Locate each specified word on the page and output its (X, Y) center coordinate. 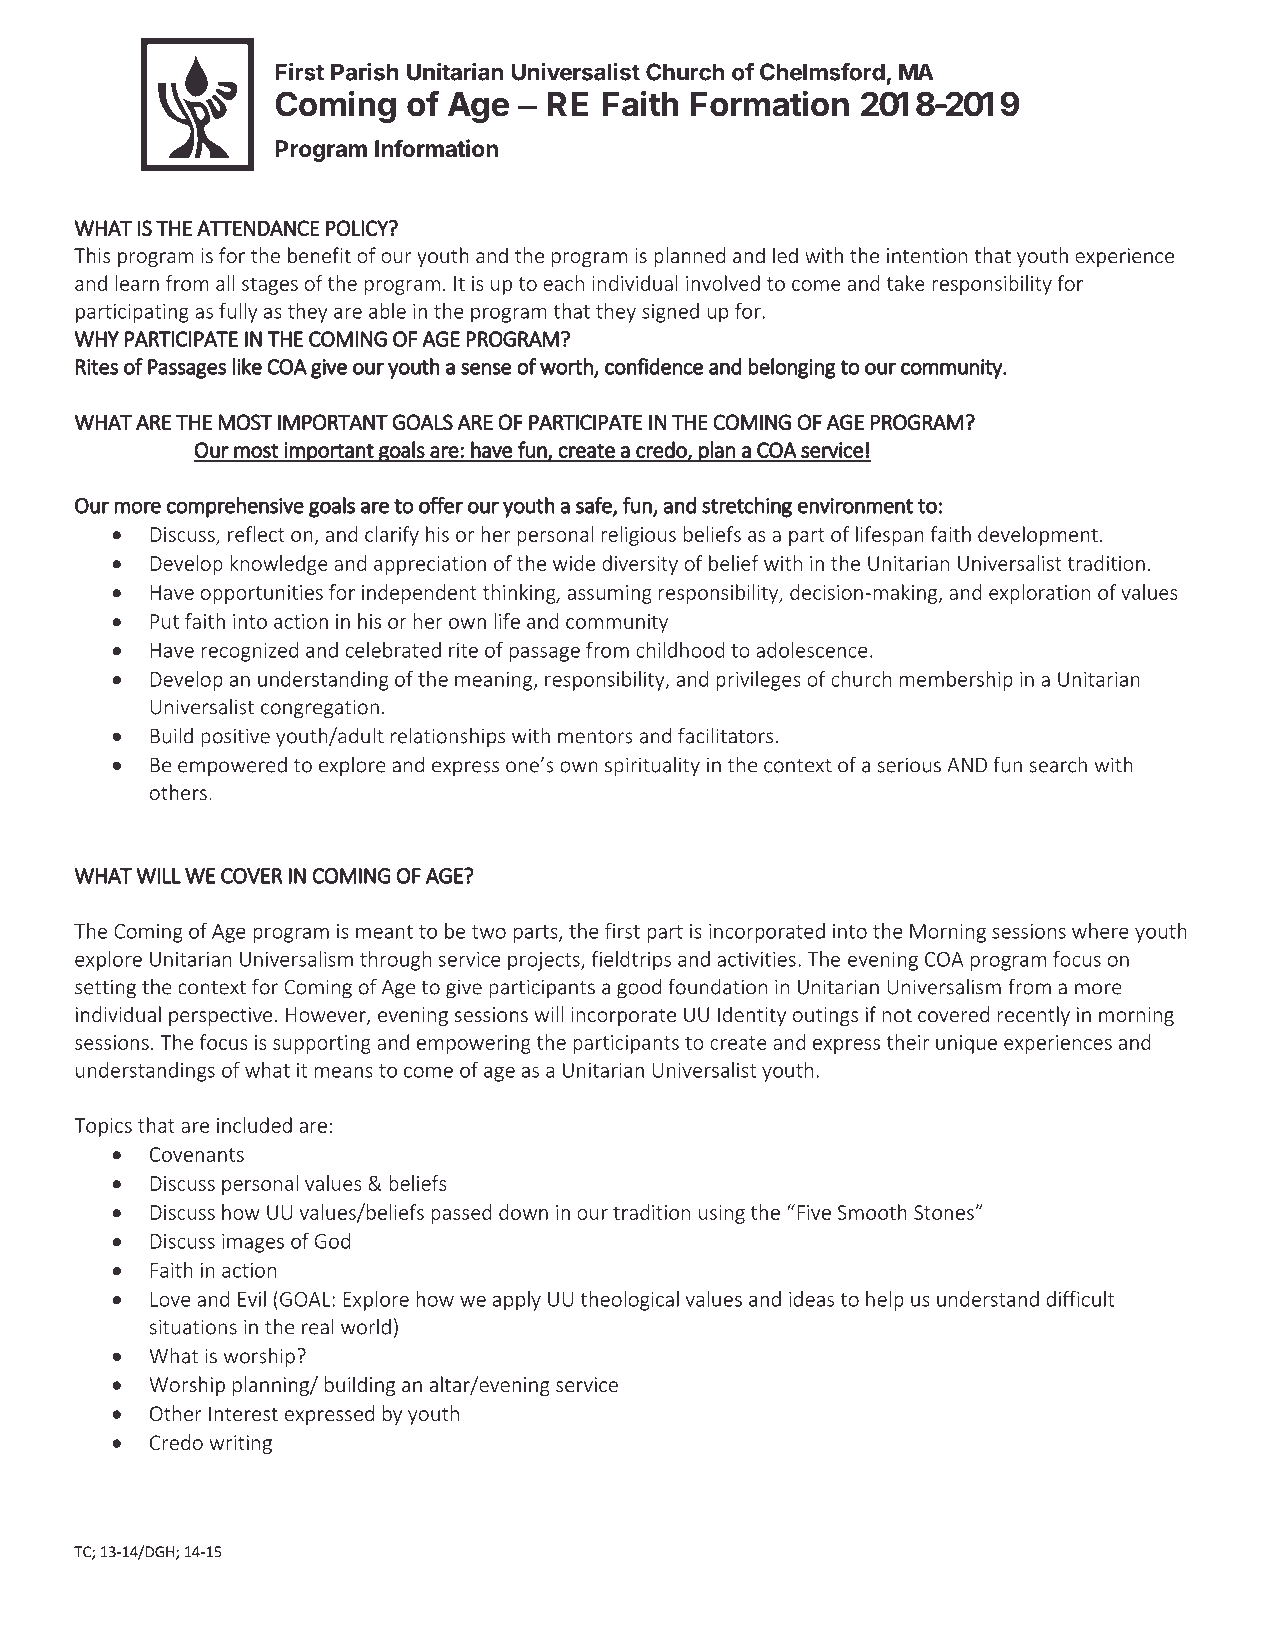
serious (909, 765)
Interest (243, 1413)
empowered (232, 766)
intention (927, 255)
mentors (595, 737)
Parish (365, 71)
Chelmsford (822, 72)
